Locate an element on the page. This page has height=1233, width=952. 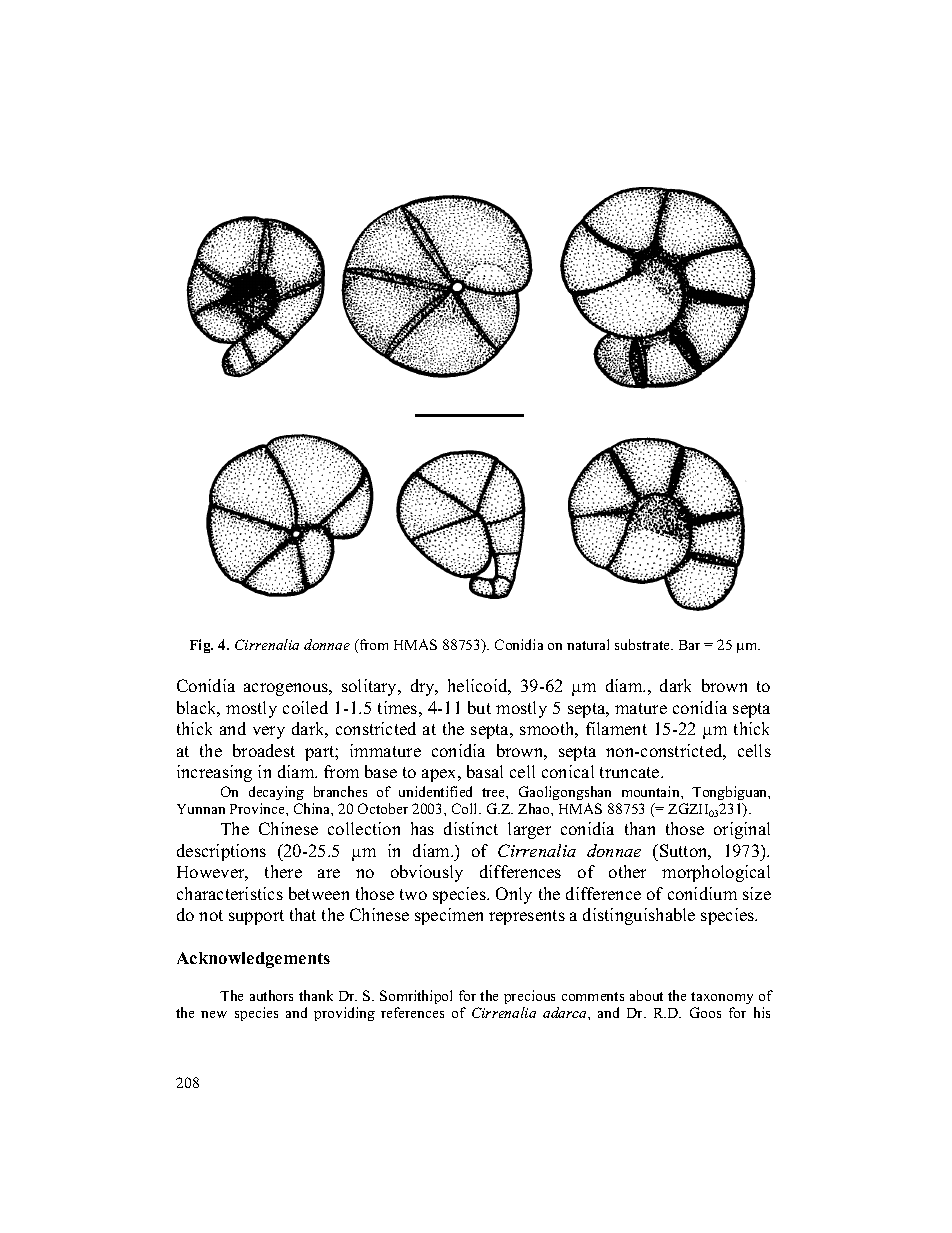
distinct is located at coordinates (471, 828).
